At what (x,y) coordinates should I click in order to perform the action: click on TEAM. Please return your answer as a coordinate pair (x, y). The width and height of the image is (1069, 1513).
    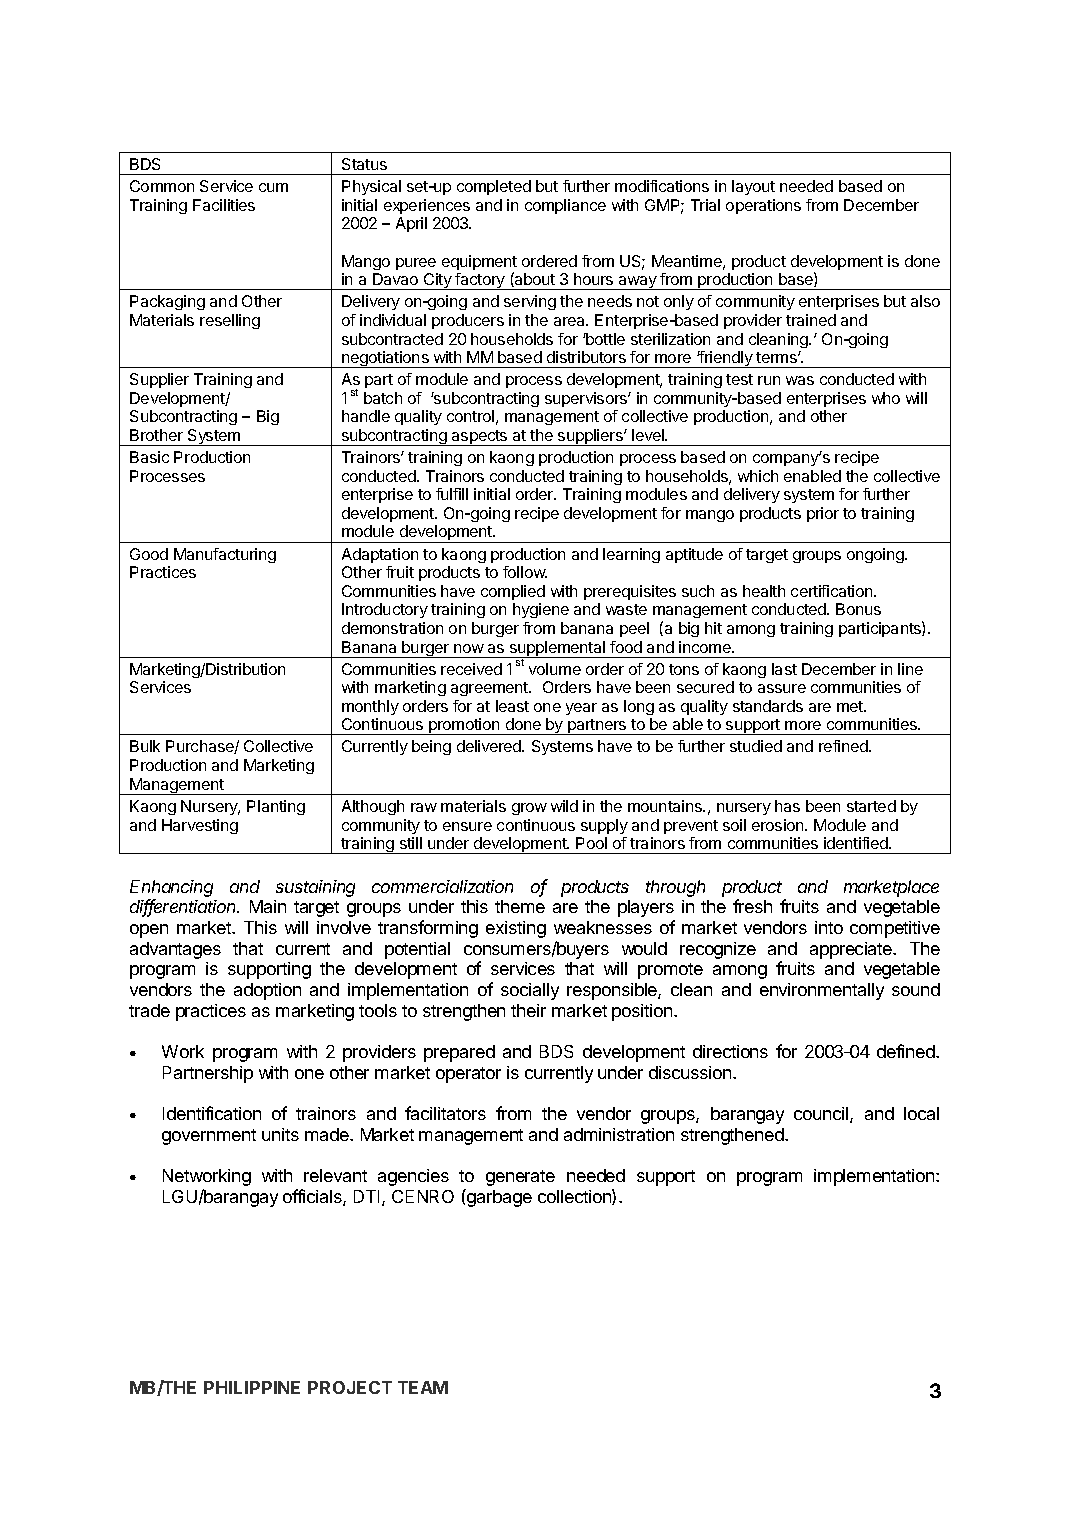
    Looking at the image, I should click on (423, 1387).
